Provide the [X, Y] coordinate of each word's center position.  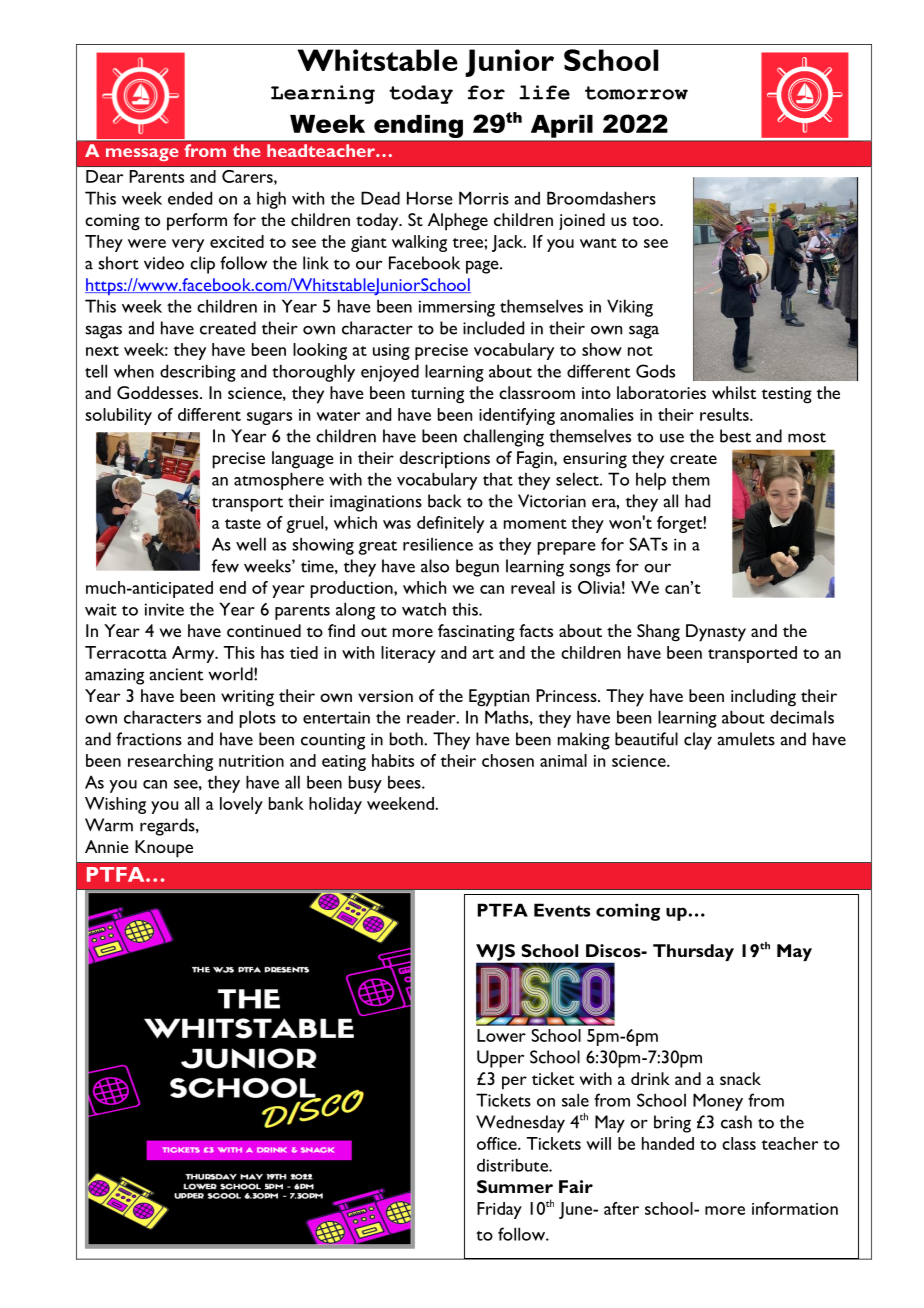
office [498, 1143]
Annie [107, 846]
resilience [438, 544]
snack [740, 1078]
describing [198, 373]
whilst [734, 392]
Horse [430, 198]
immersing [457, 308]
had [697, 501]
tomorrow [636, 93]
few [225, 566]
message [142, 154]
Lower [501, 1035]
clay [698, 741]
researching [170, 762]
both [407, 739]
